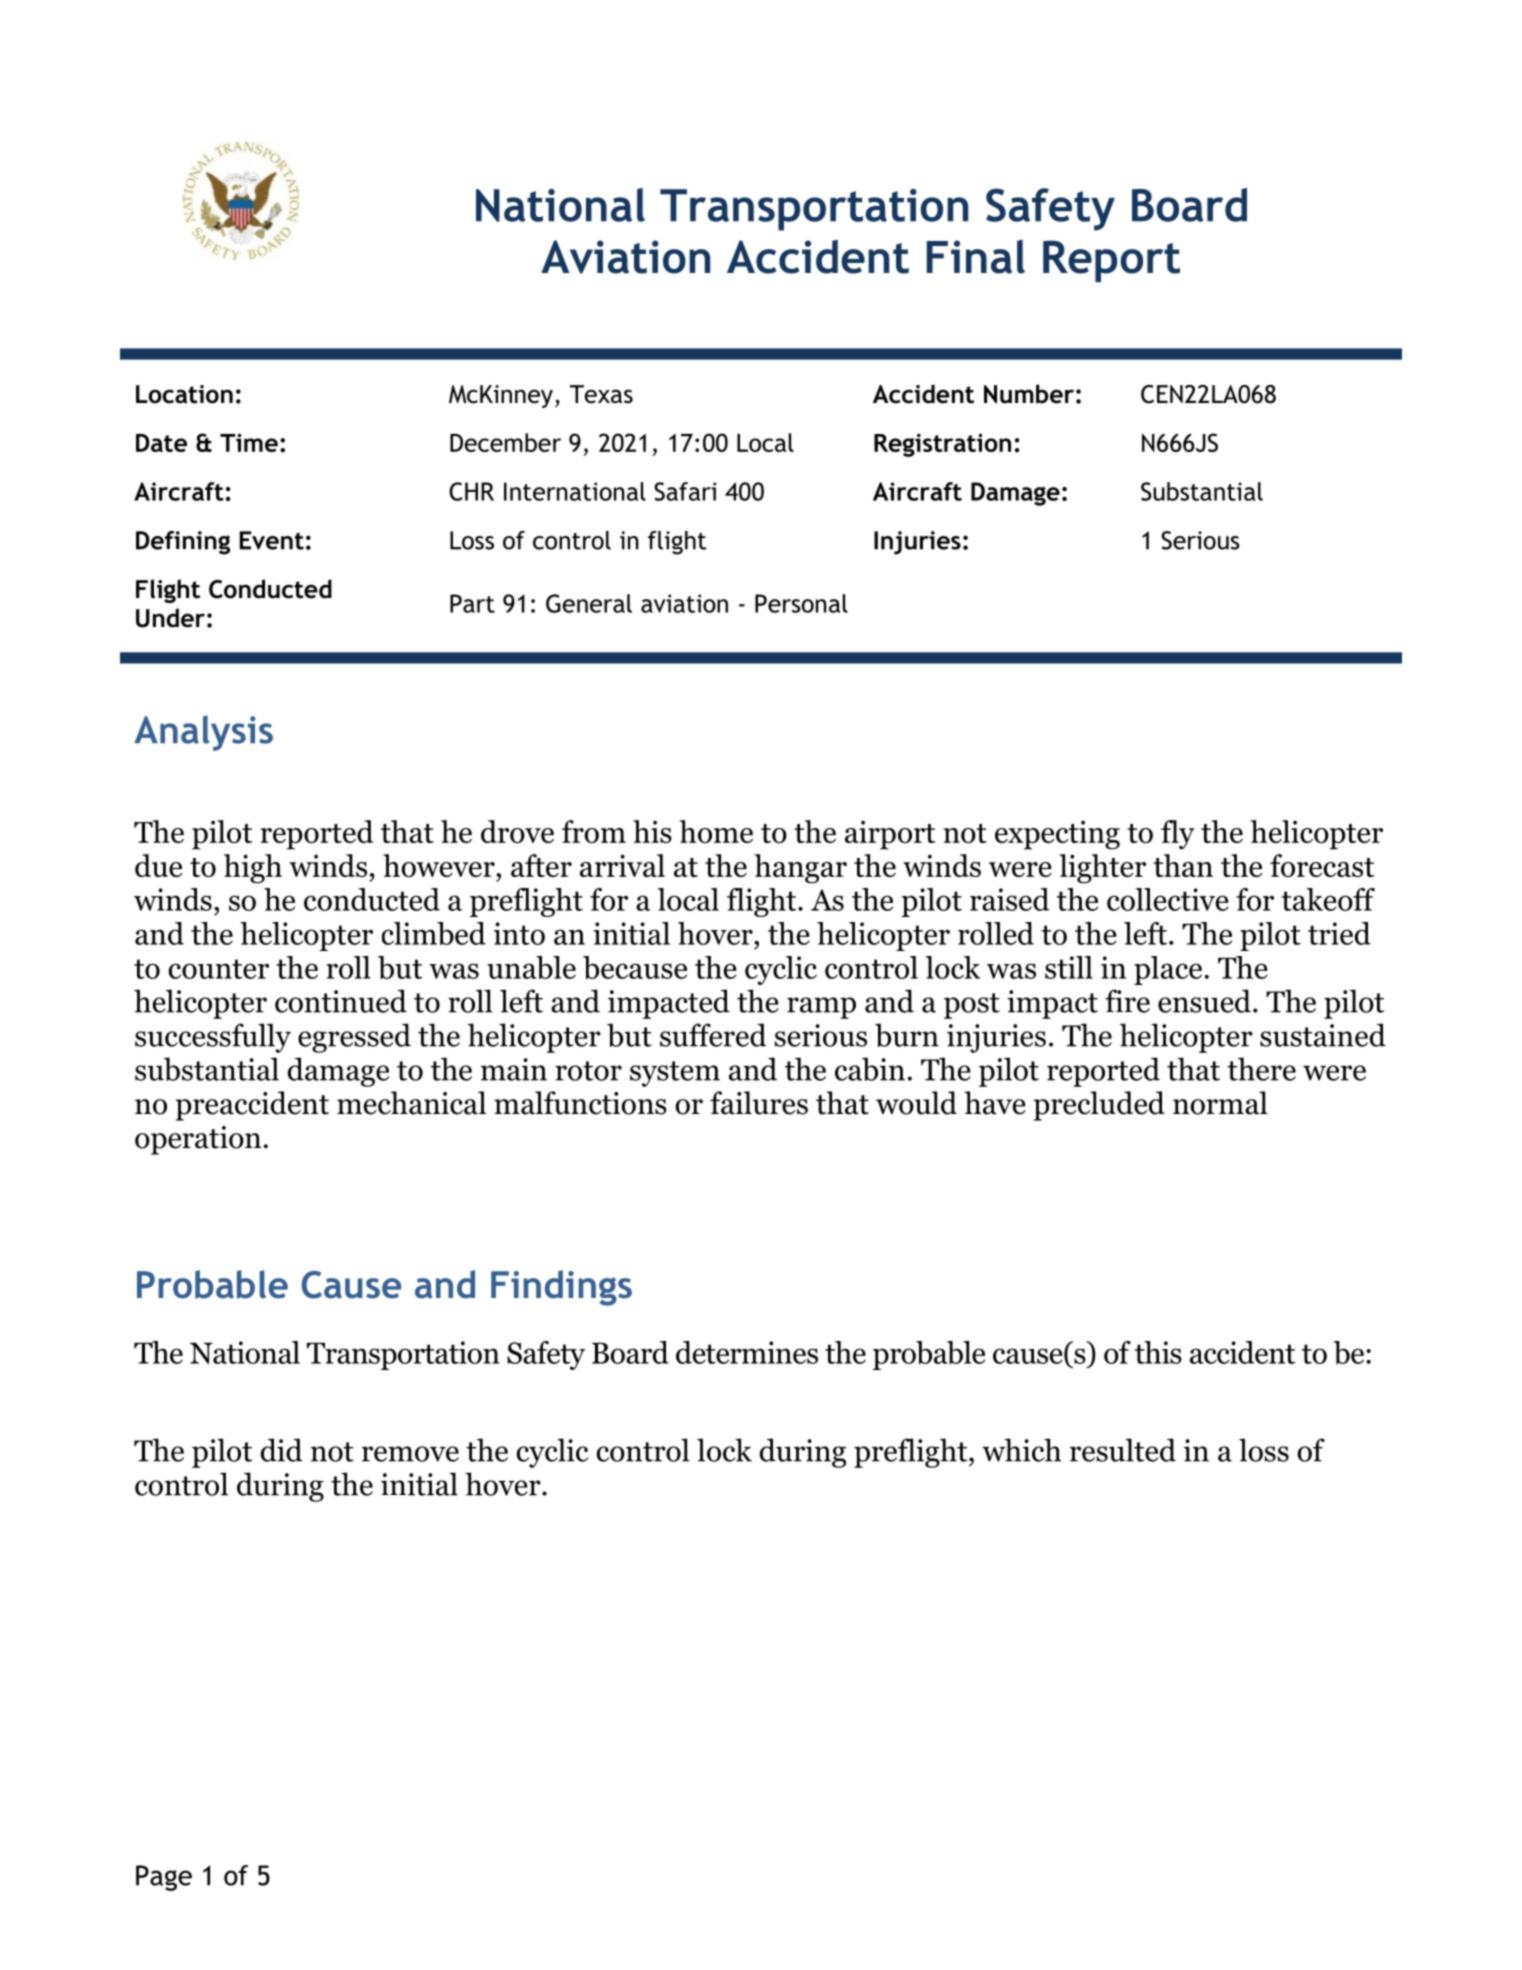 The width and height of the screenshot is (1522, 1970). I want to click on Number, so click(1029, 394).
